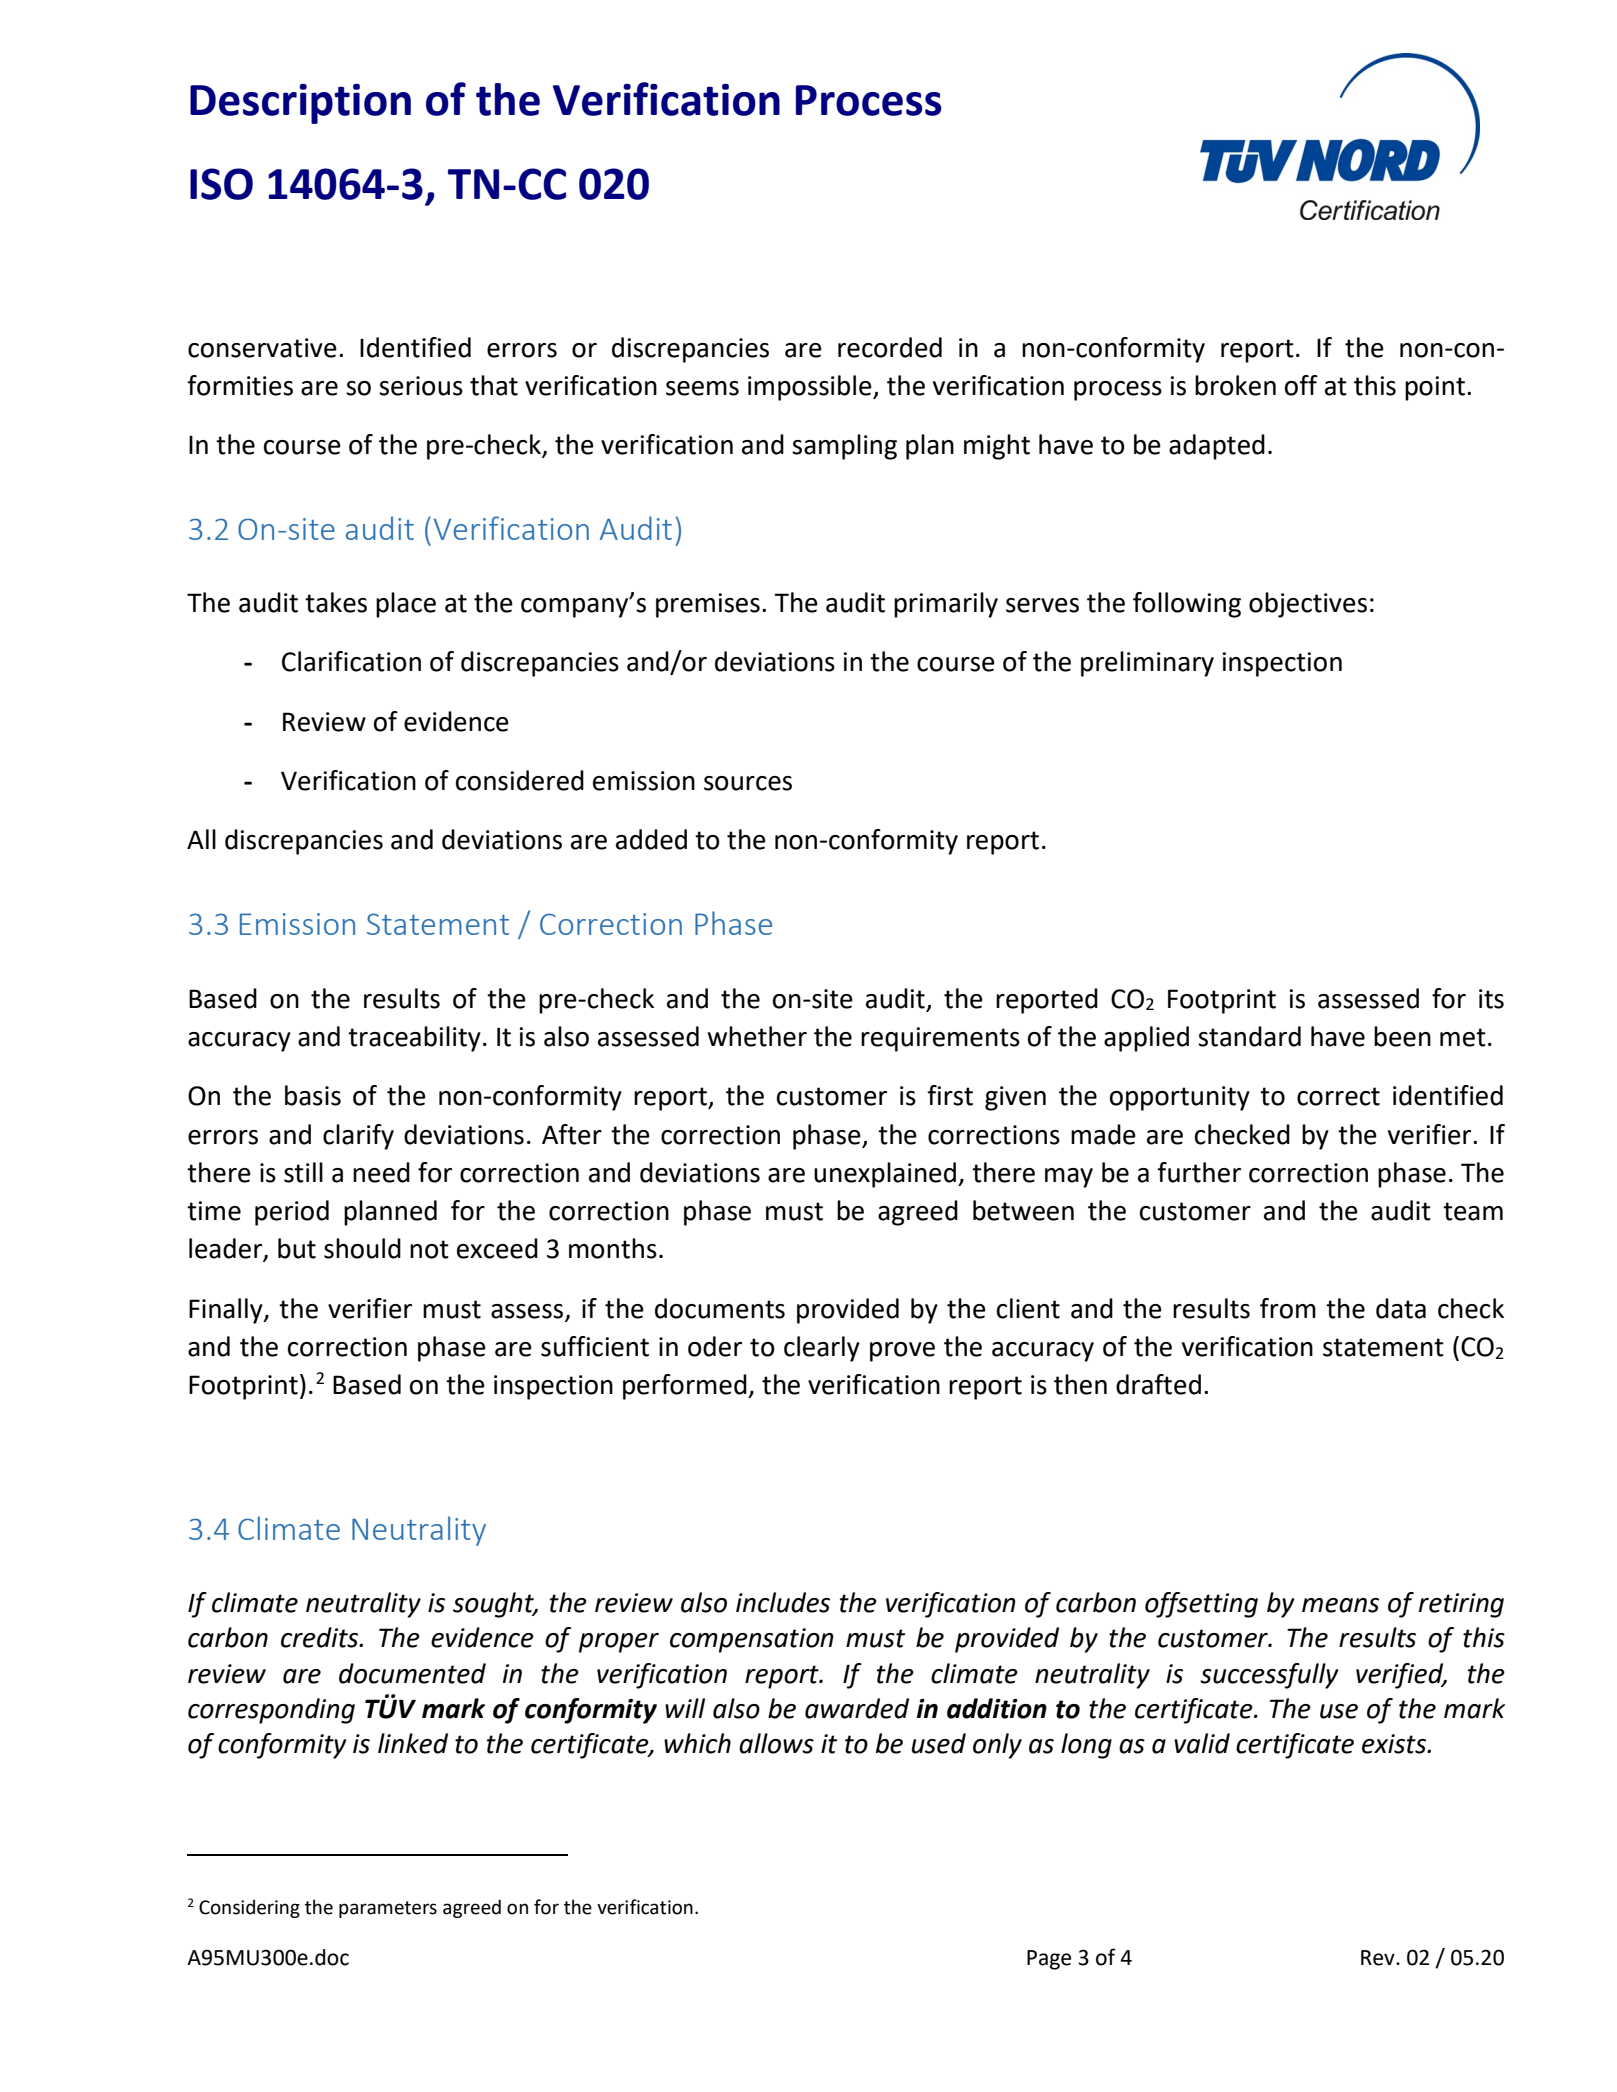 The width and height of the screenshot is (1617, 2092). I want to click on traceability, so click(414, 1039).
